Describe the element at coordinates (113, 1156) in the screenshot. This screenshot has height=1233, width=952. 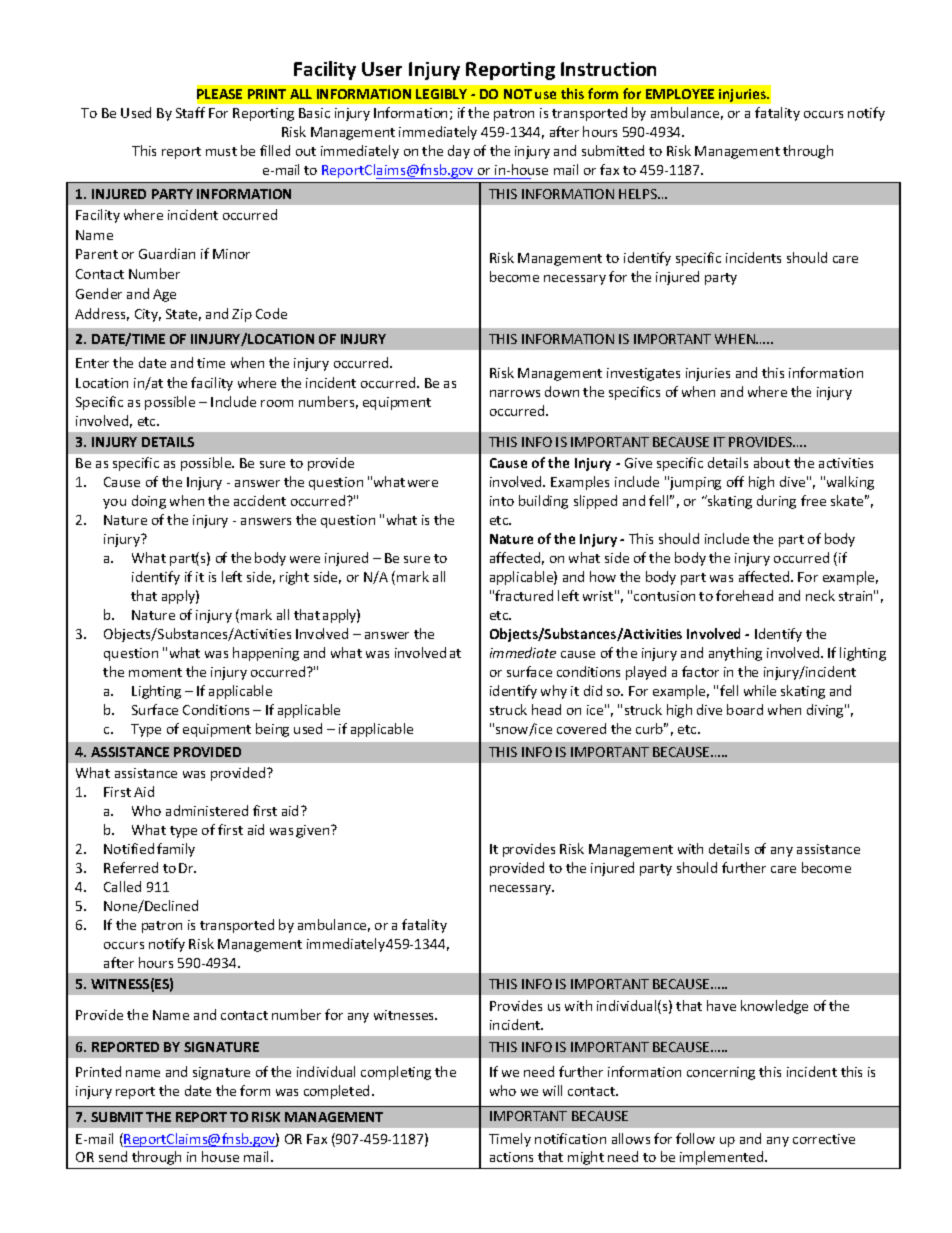
I see `send` at that location.
